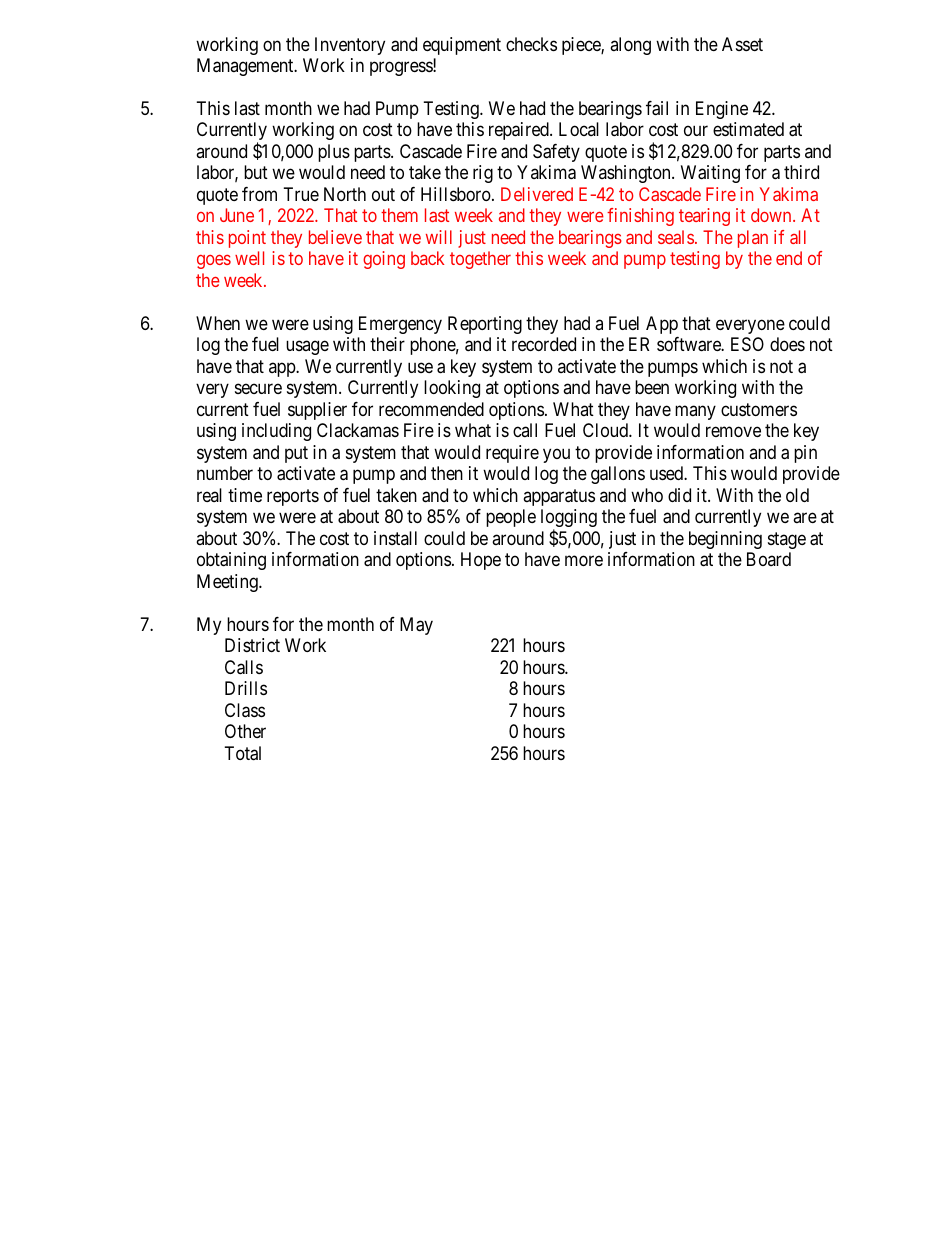 This screenshot has width=952, height=1233. What do you see at coordinates (742, 44) in the screenshot?
I see `Asset` at bounding box center [742, 44].
